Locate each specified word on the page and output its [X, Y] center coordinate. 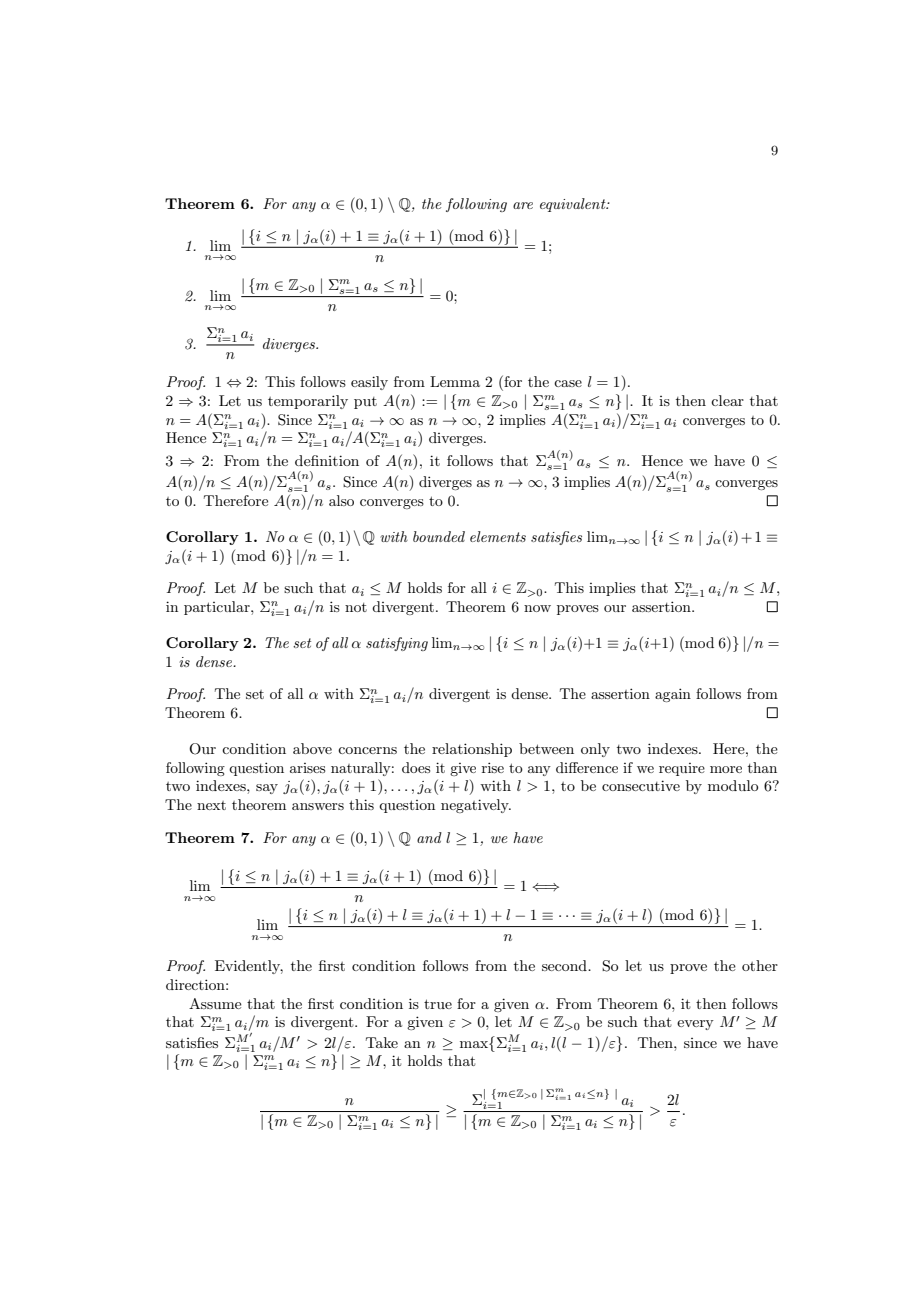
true [438, 1004]
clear [727, 400]
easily [369, 383]
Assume [215, 1003]
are [523, 205]
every [695, 1025]
